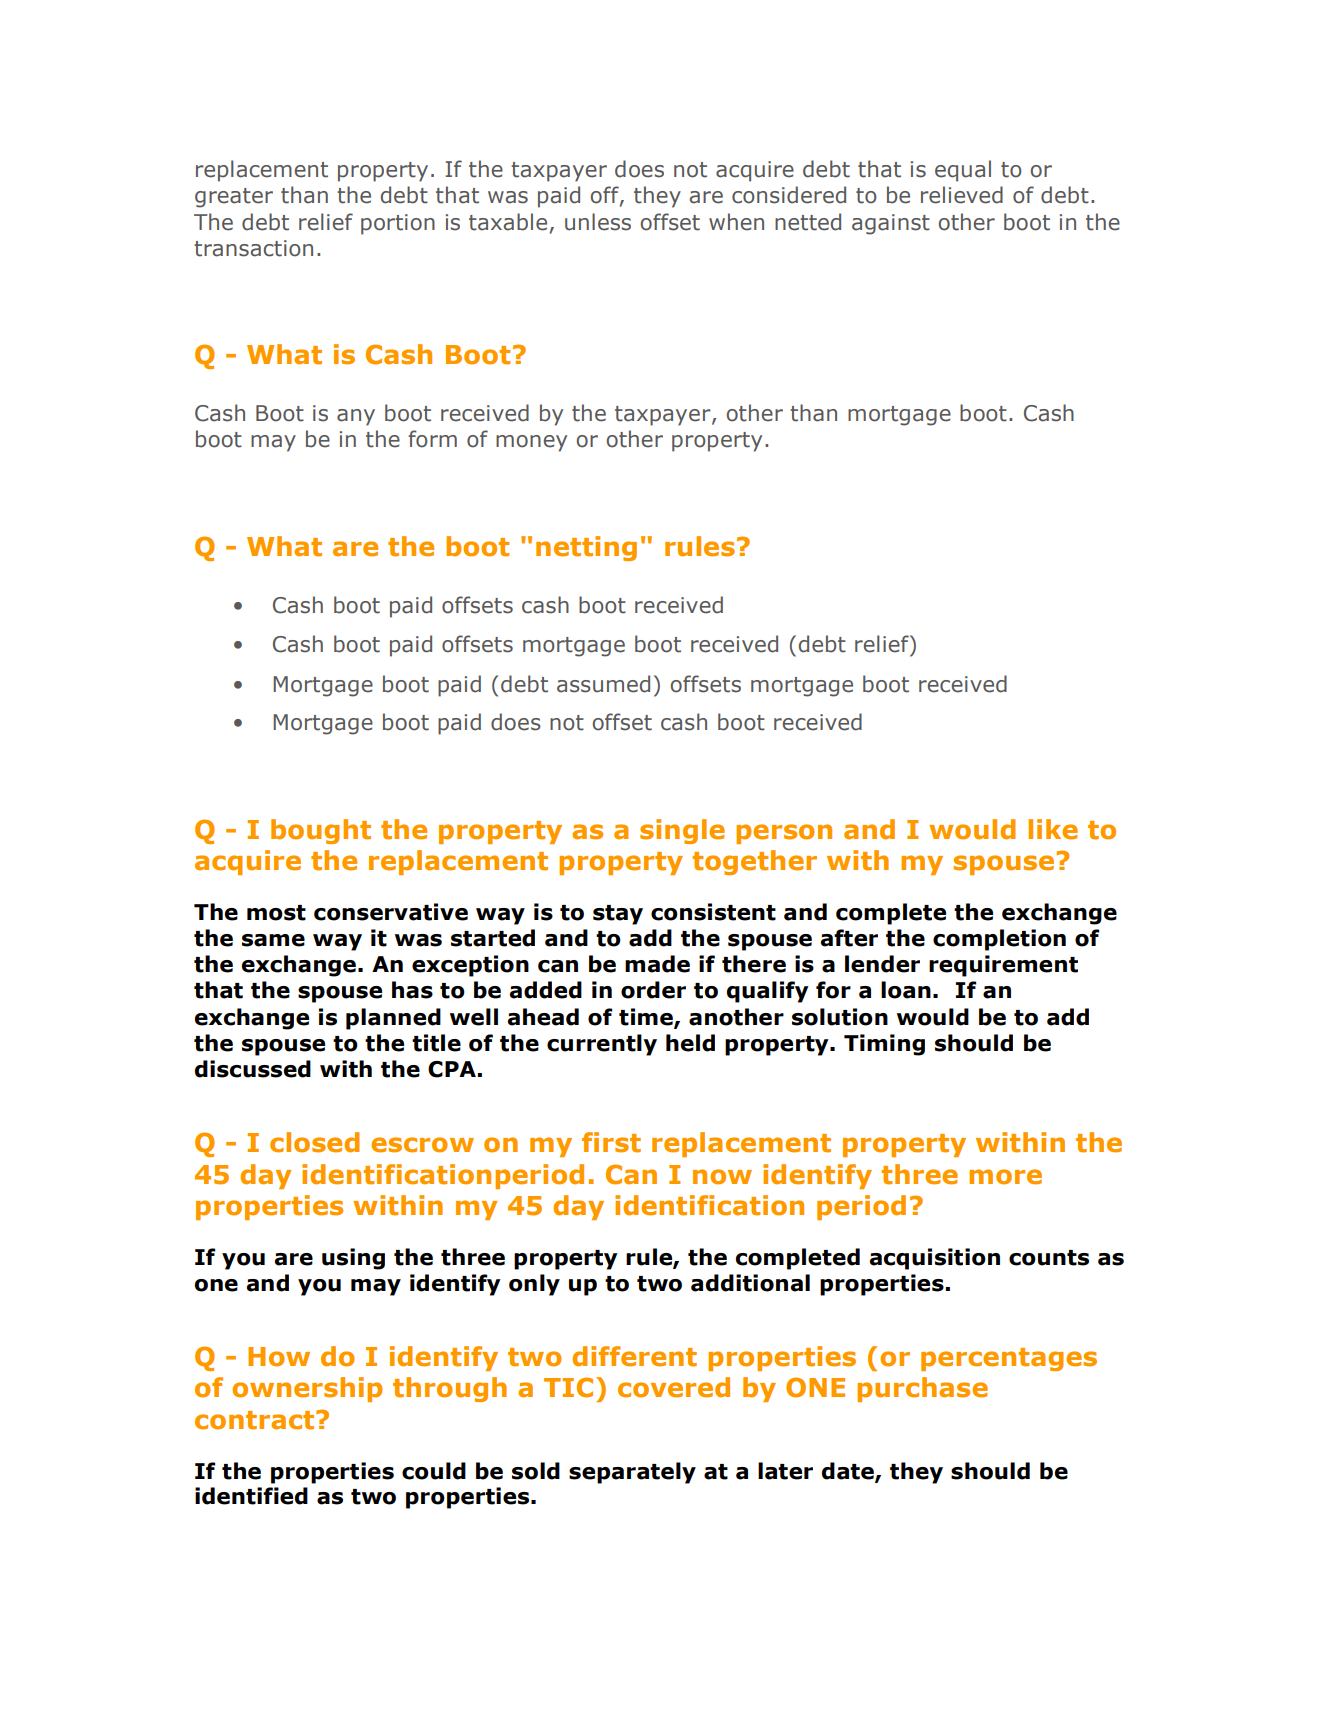  Describe the element at coordinates (598, 222) in the page. I see `unless` at that location.
